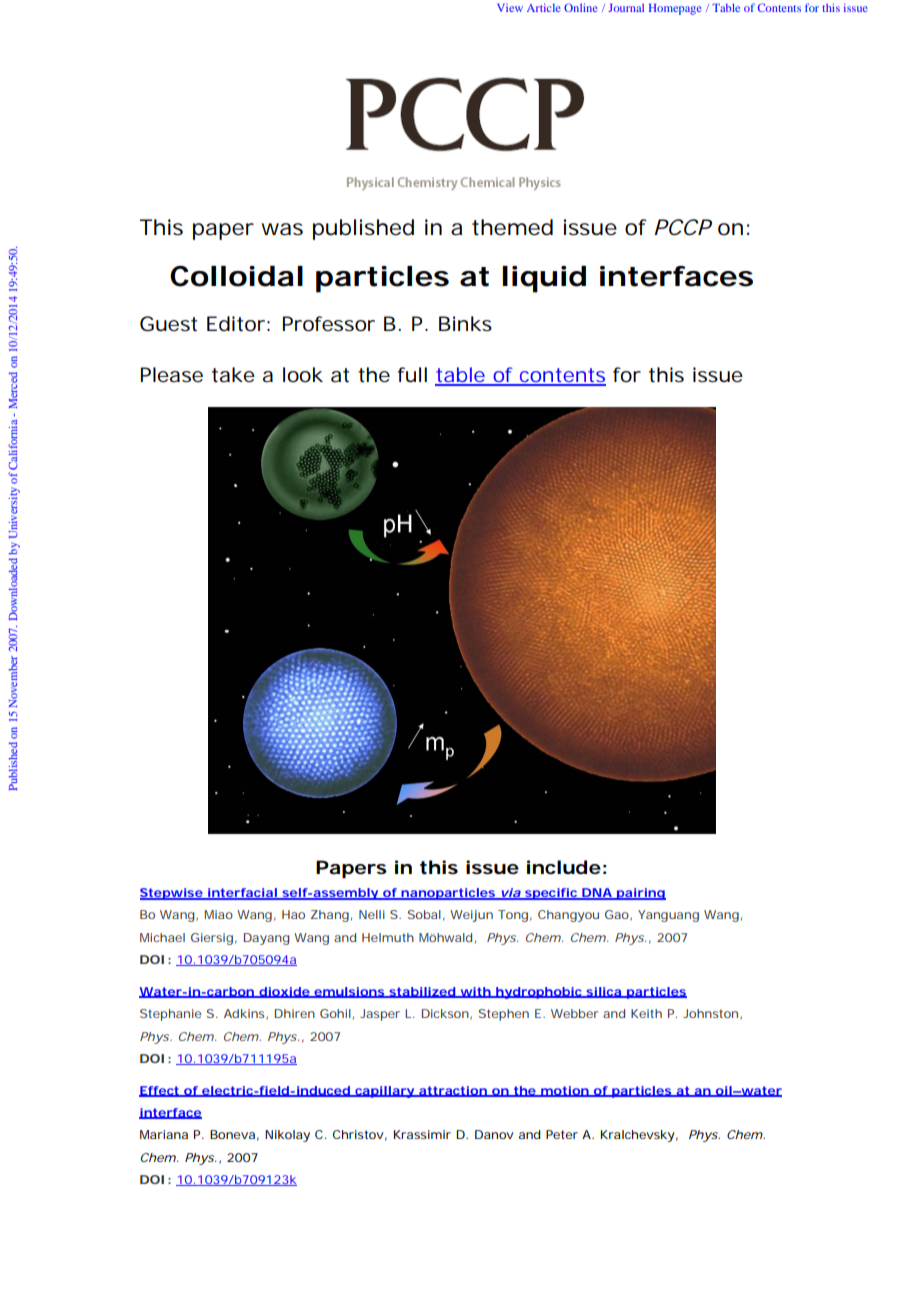  I want to click on themed, so click(512, 227).
